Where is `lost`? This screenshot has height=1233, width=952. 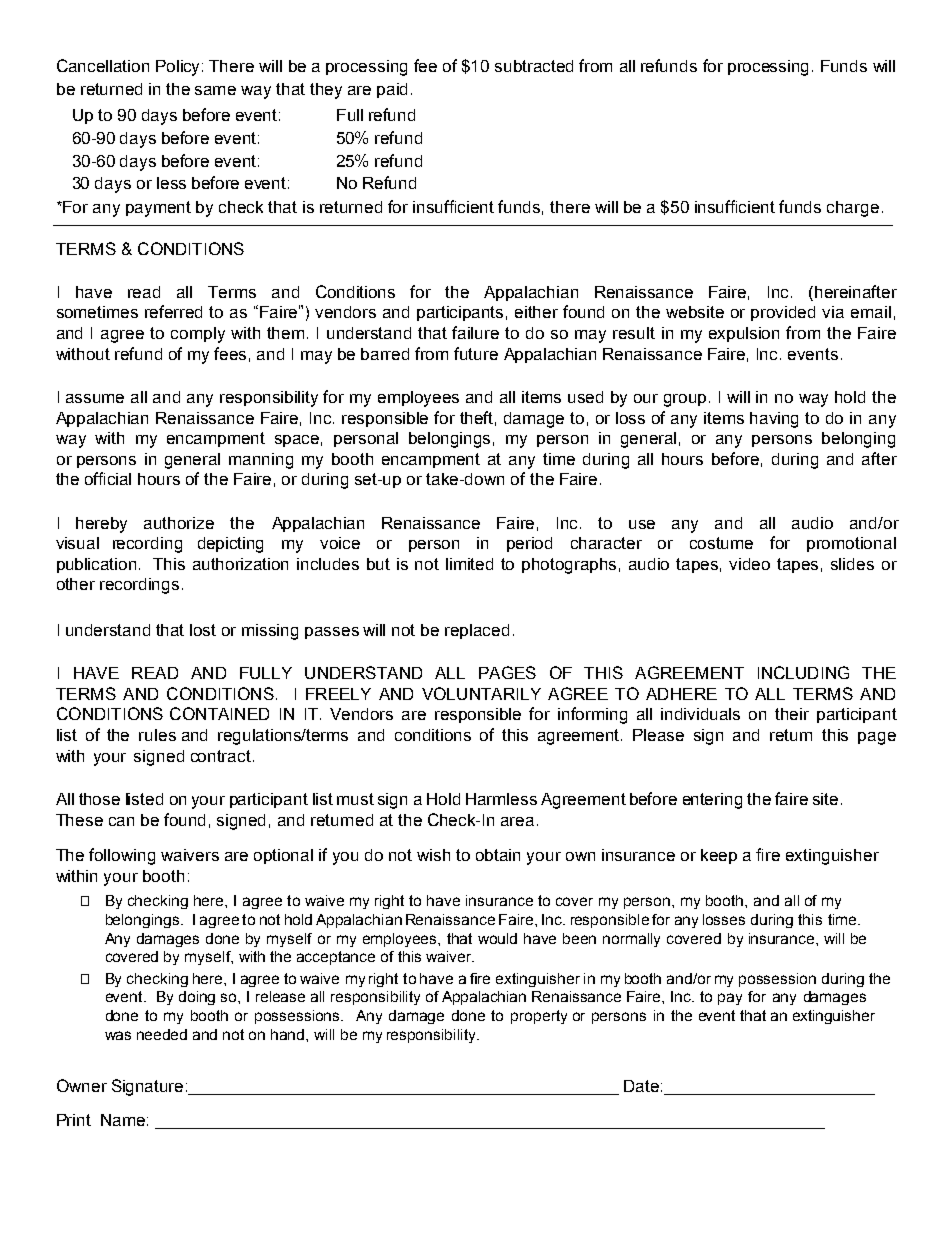 lost is located at coordinates (203, 630).
